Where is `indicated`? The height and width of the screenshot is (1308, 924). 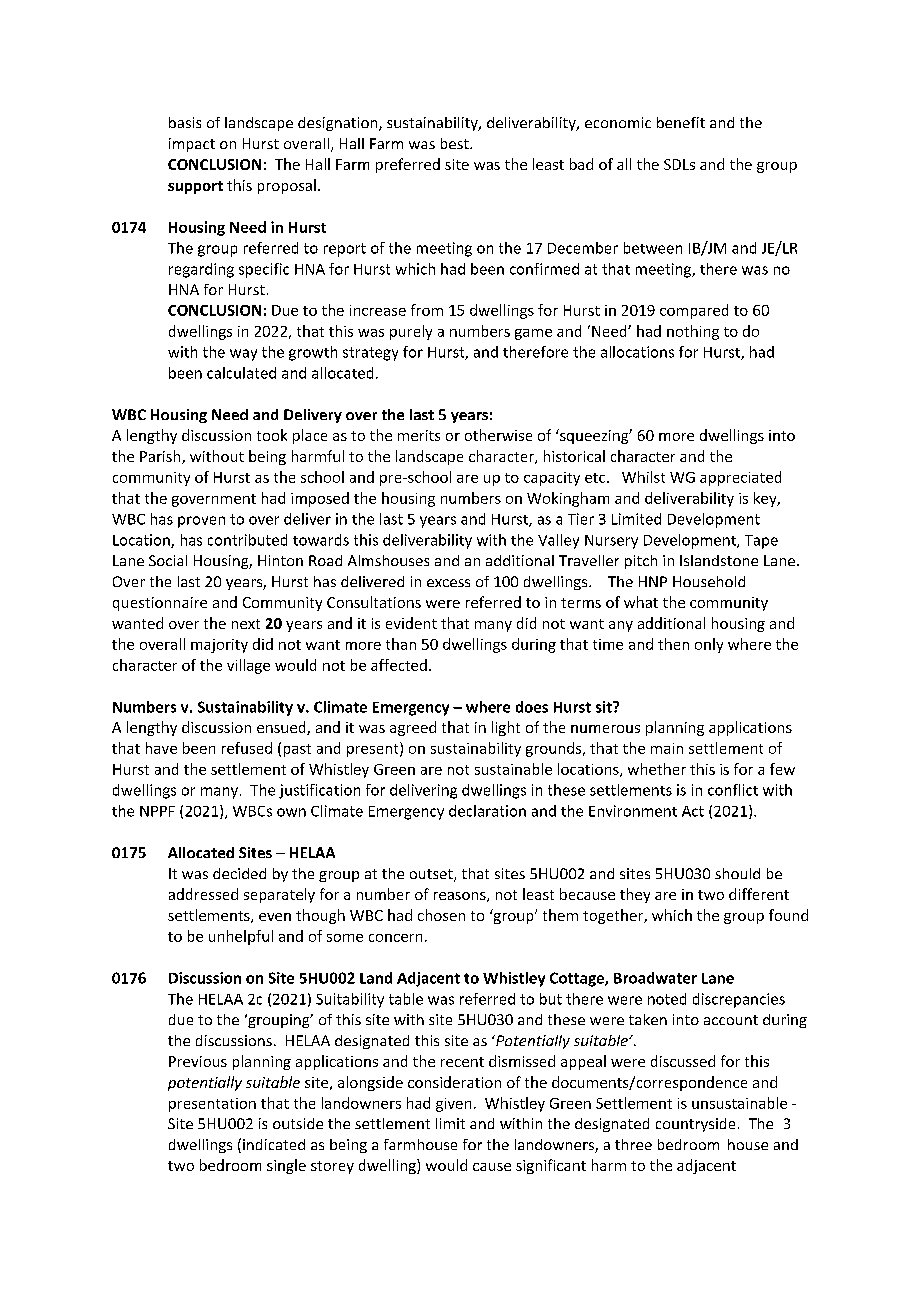 indicated is located at coordinates (274, 1144).
